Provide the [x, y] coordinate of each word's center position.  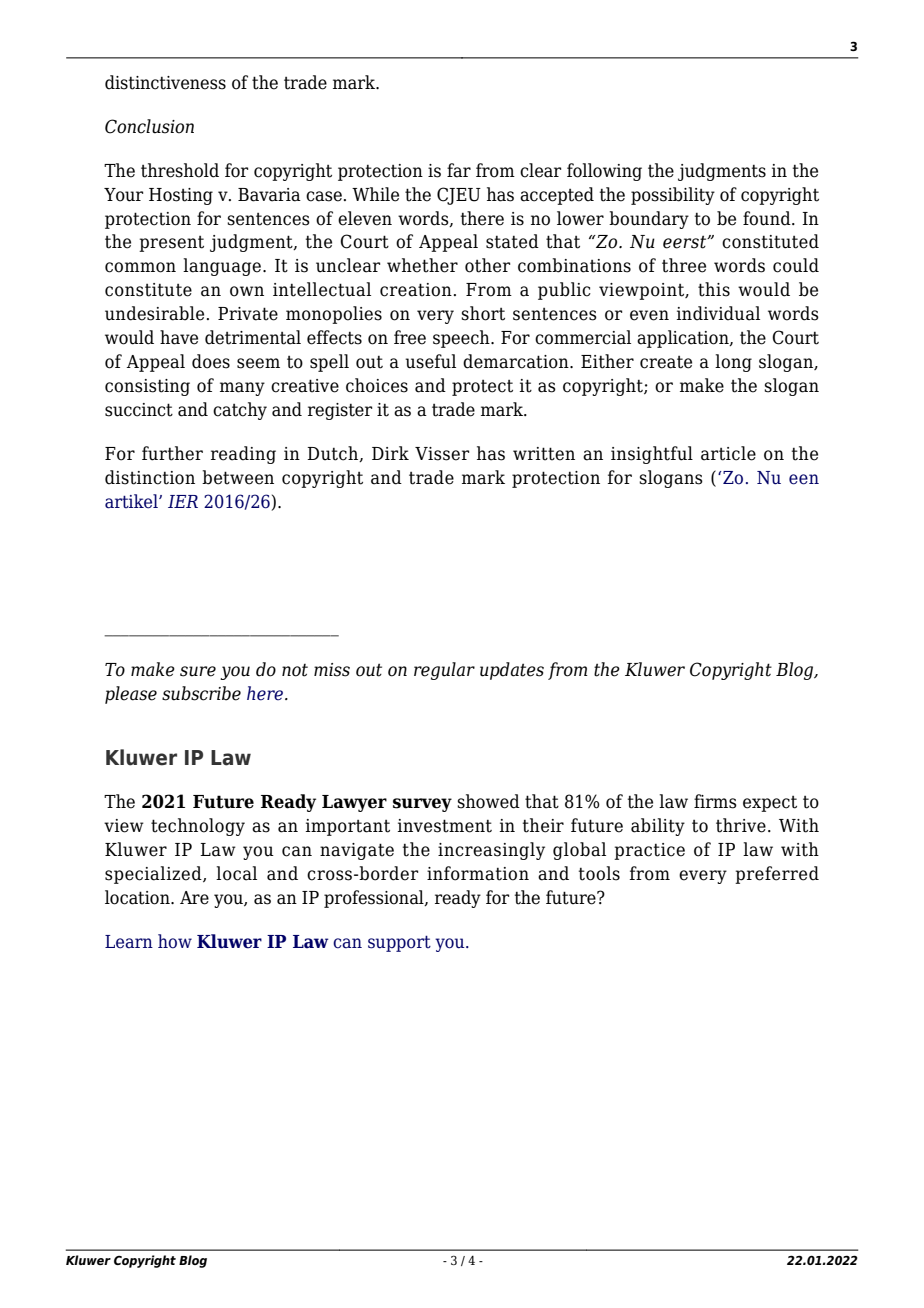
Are [194, 898]
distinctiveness [165, 82]
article [728, 453]
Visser [442, 454]
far [459, 170]
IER [183, 501]
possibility [673, 196]
